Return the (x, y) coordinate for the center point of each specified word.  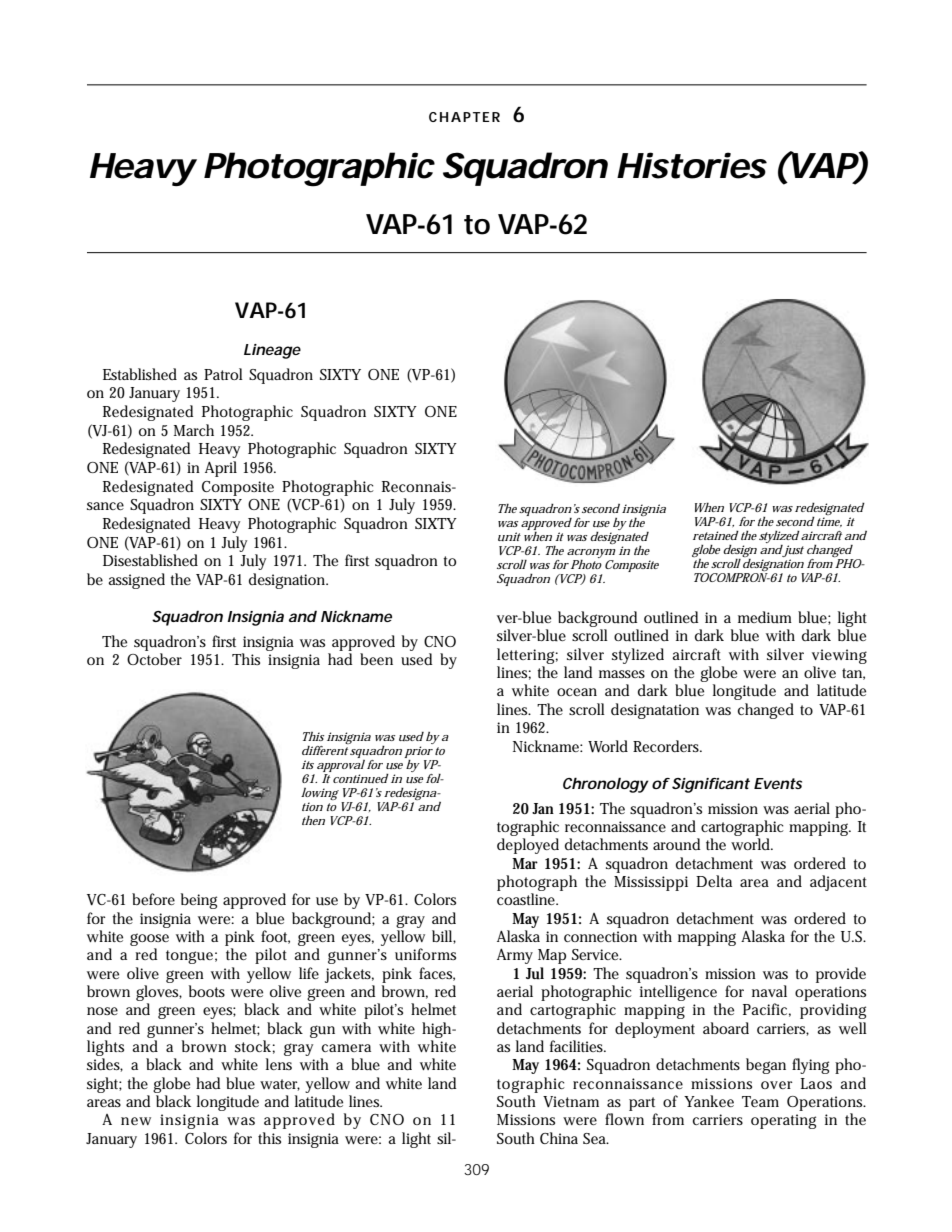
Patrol (223, 374)
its (307, 764)
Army (515, 956)
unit (509, 536)
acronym (591, 554)
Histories (692, 165)
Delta (714, 881)
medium (765, 617)
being (199, 901)
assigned (136, 581)
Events (778, 783)
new (136, 1121)
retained (716, 535)
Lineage (272, 351)
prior (419, 753)
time (828, 522)
